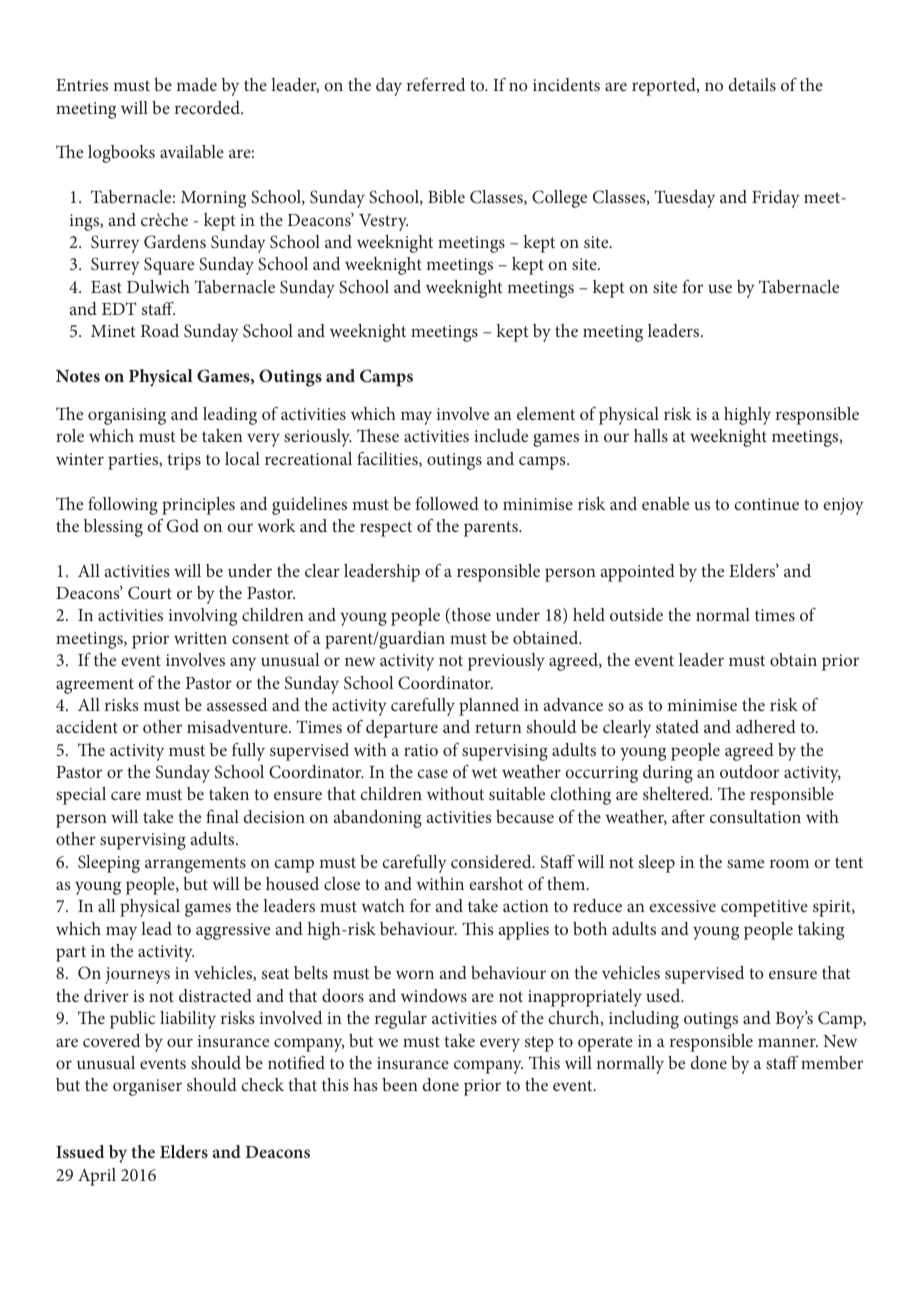  I want to click on outside, so click(636, 614).
